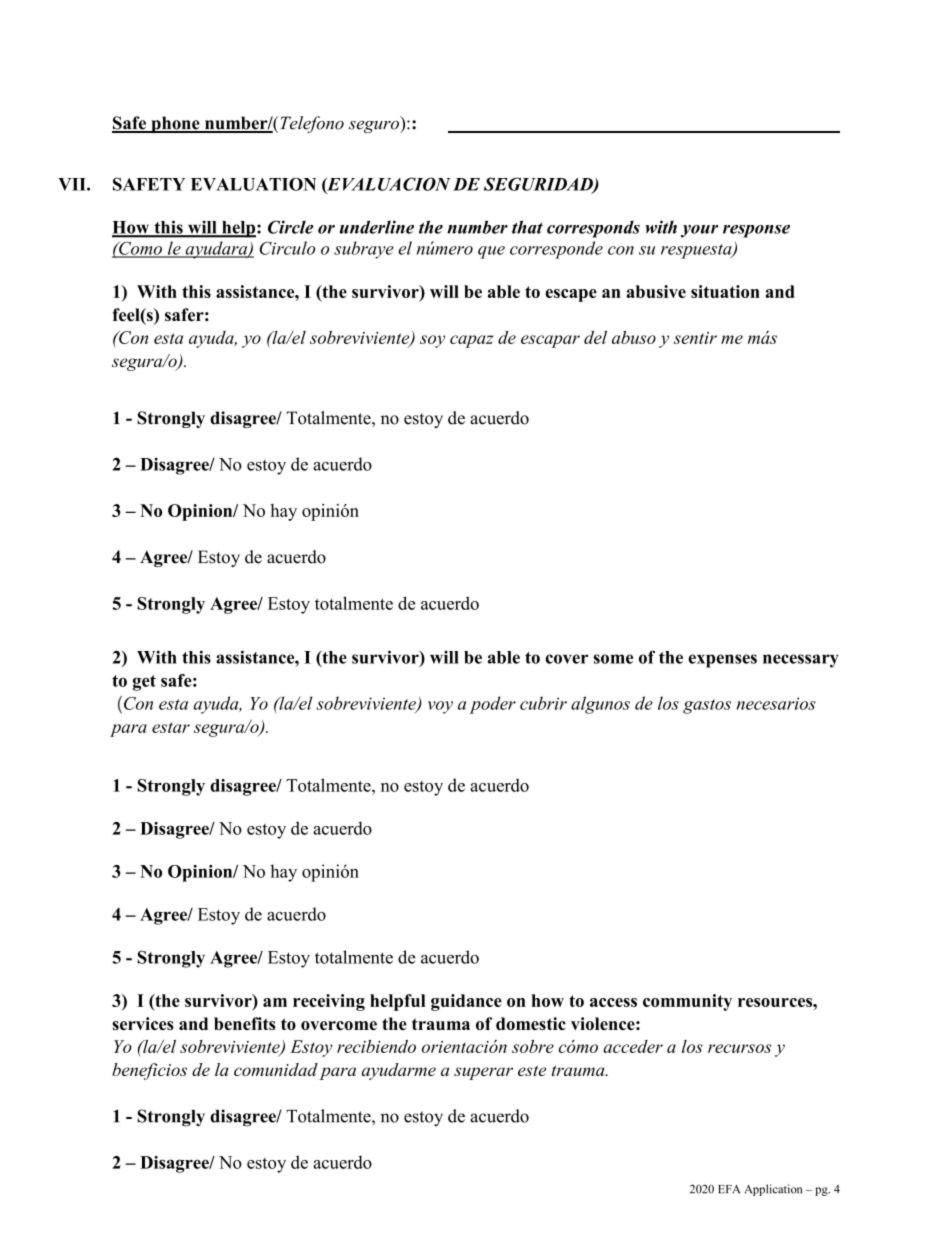  What do you see at coordinates (432, 341) in the screenshot?
I see `soy` at bounding box center [432, 341].
